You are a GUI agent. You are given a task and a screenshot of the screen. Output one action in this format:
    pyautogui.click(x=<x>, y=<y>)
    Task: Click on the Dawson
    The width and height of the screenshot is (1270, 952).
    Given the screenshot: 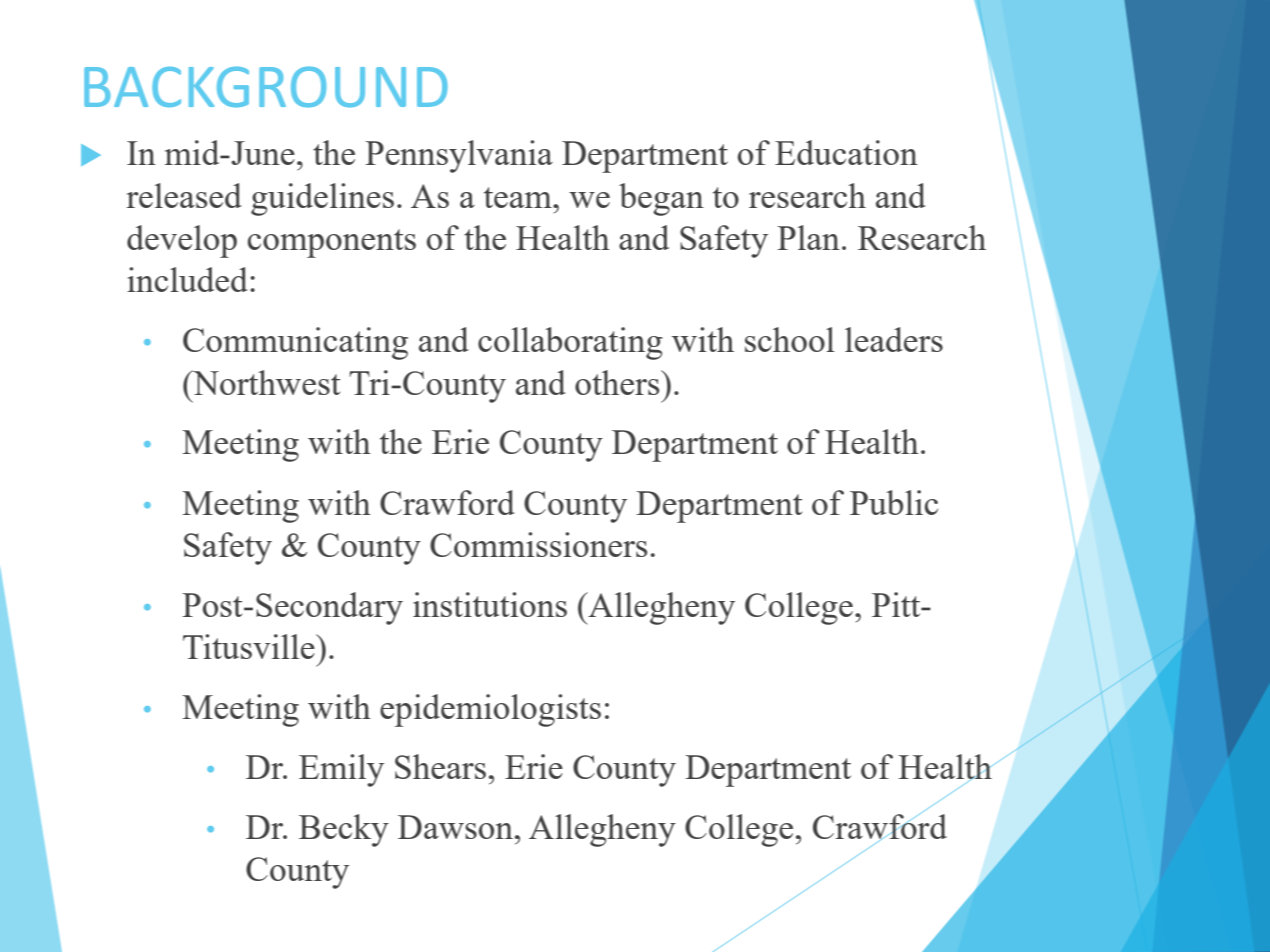 What is the action you would take?
    pyautogui.click(x=457, y=827)
